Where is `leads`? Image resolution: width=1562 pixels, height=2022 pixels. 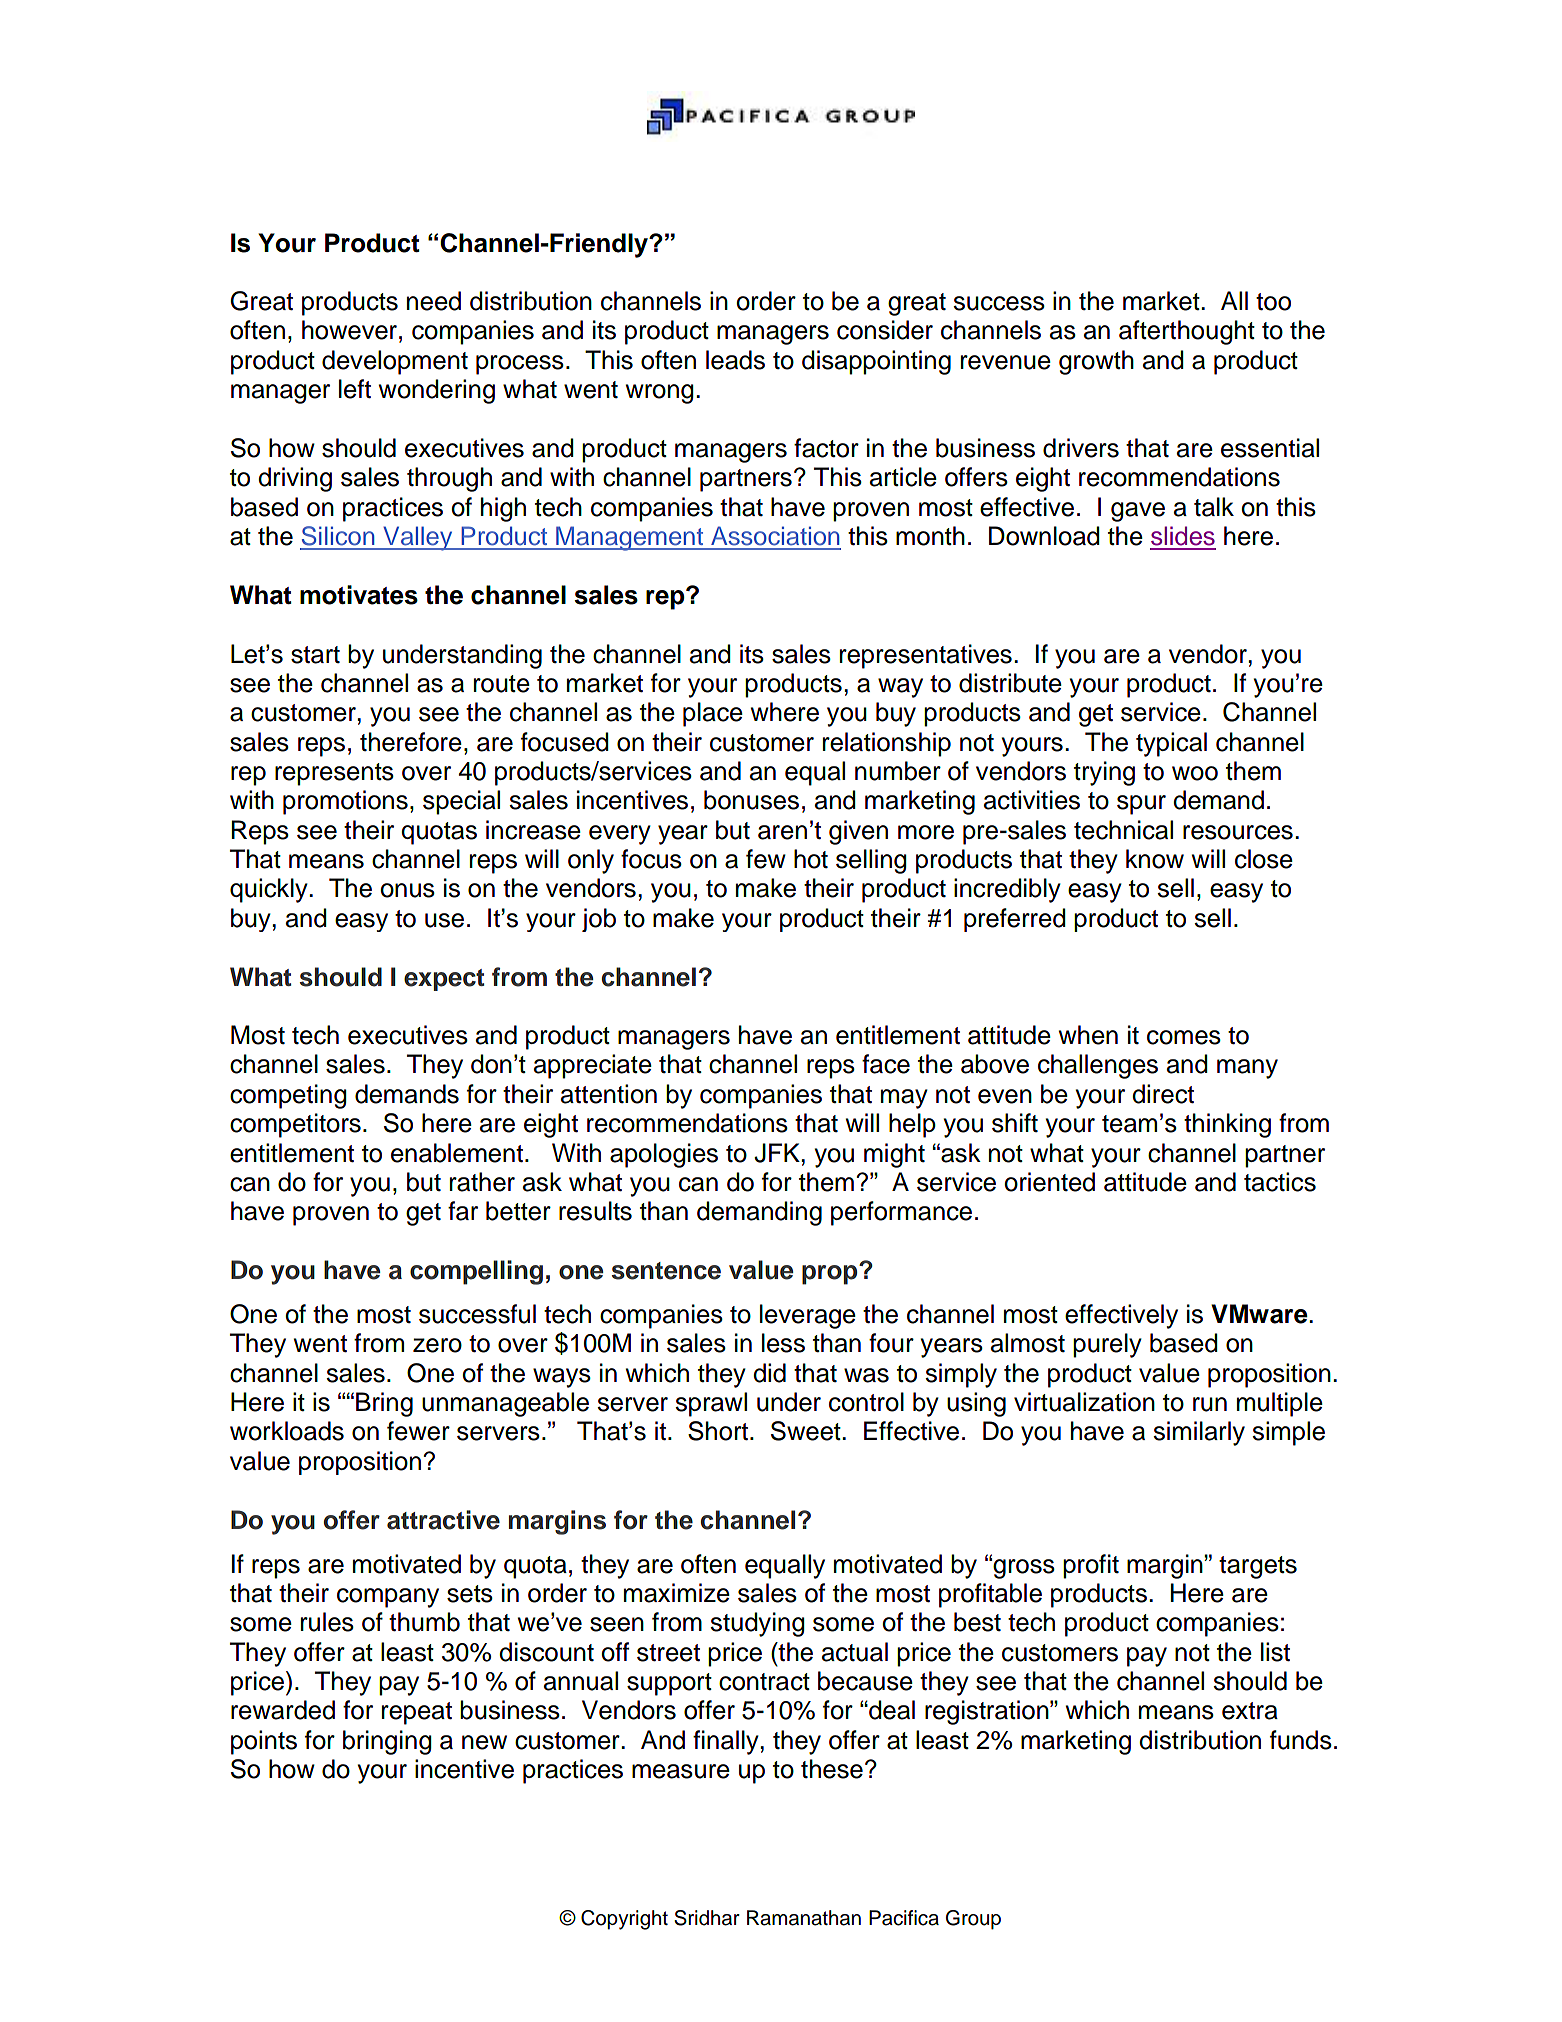
leads is located at coordinates (735, 360).
